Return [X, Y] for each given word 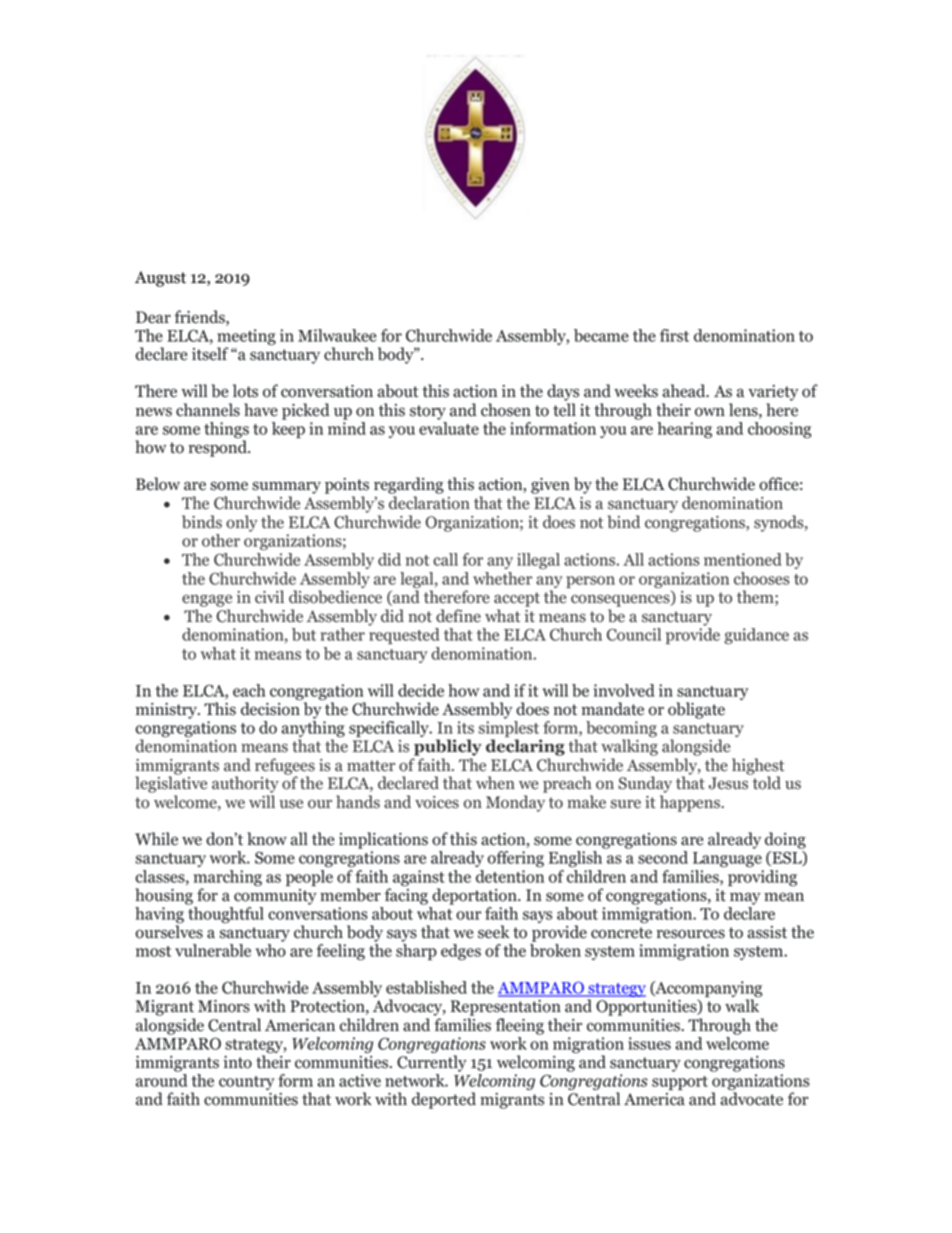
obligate [696, 710]
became [601, 335]
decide [421, 690]
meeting [246, 338]
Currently [432, 1063]
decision [270, 709]
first [674, 335]
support [680, 1083]
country [246, 1083]
